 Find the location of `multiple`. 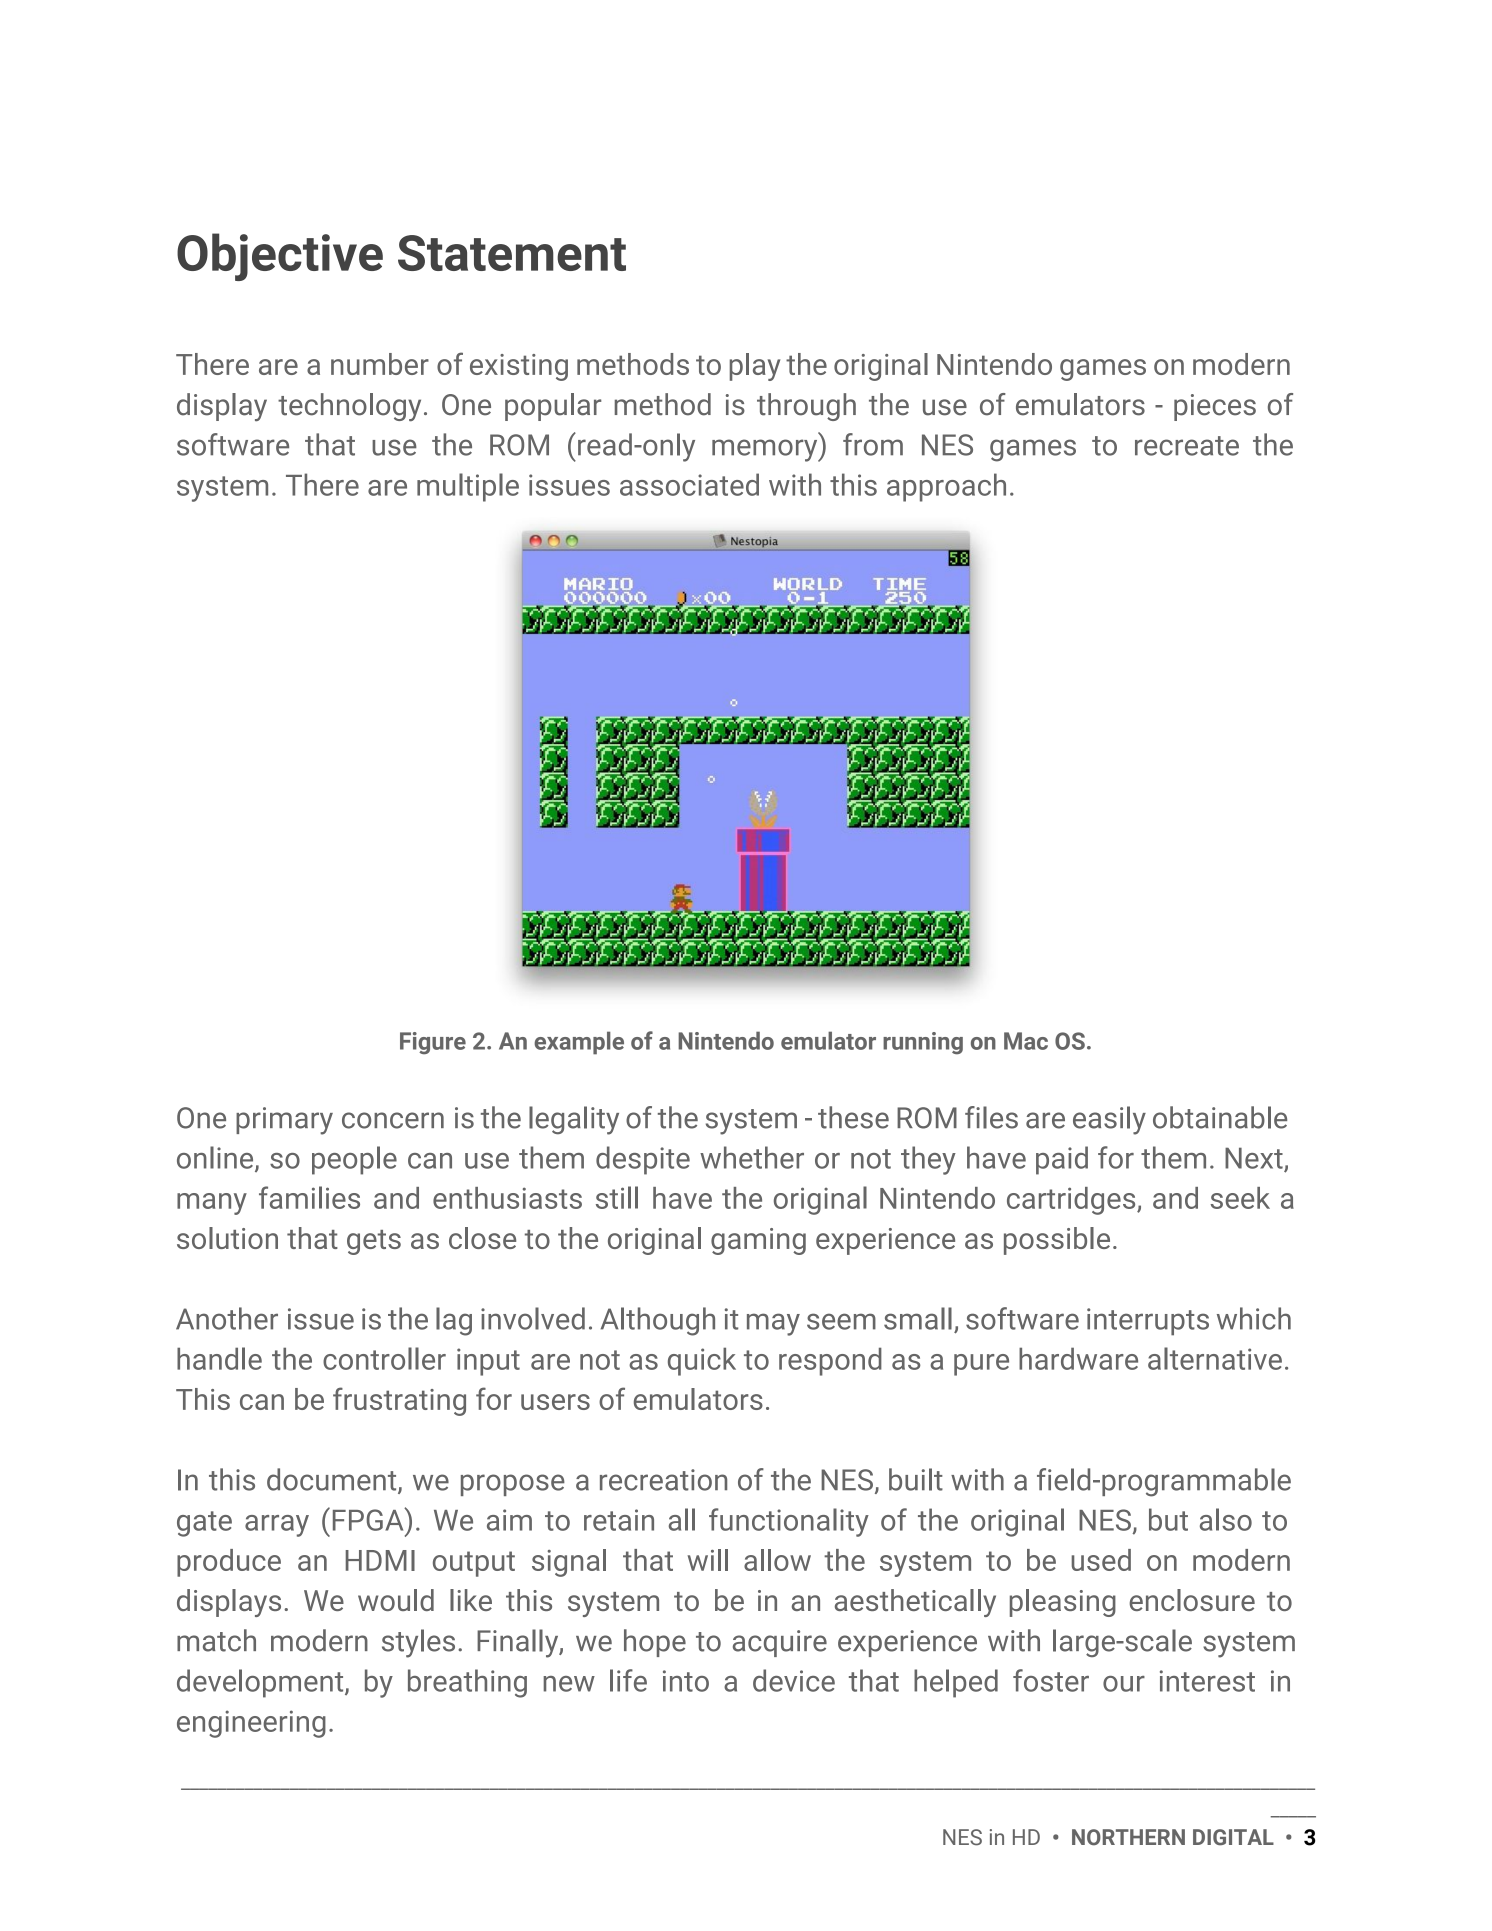

multiple is located at coordinates (468, 487).
